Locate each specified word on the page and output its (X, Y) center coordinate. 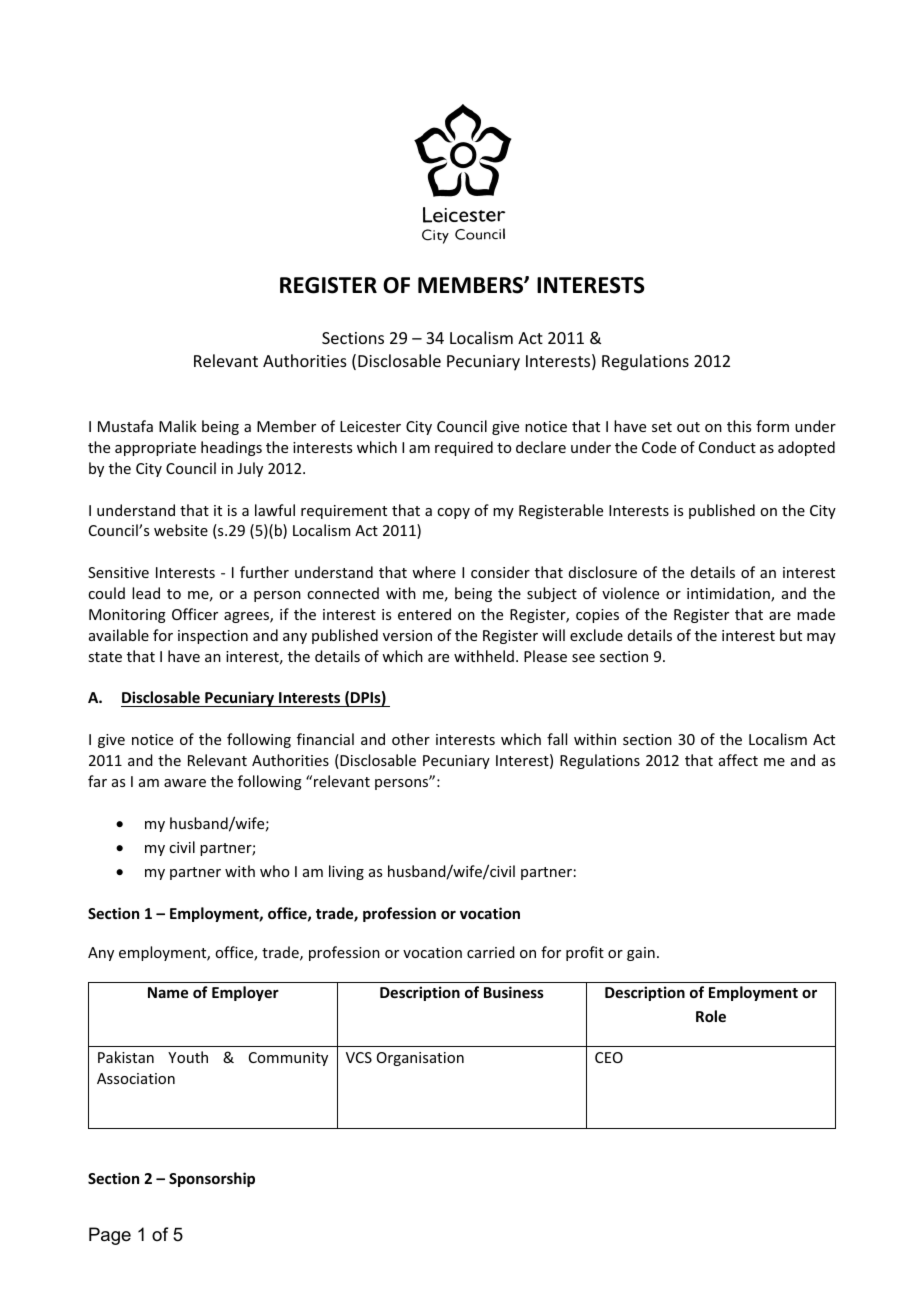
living (346, 872)
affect (738, 760)
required (464, 448)
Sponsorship (212, 1179)
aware (185, 783)
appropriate (155, 449)
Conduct (727, 447)
